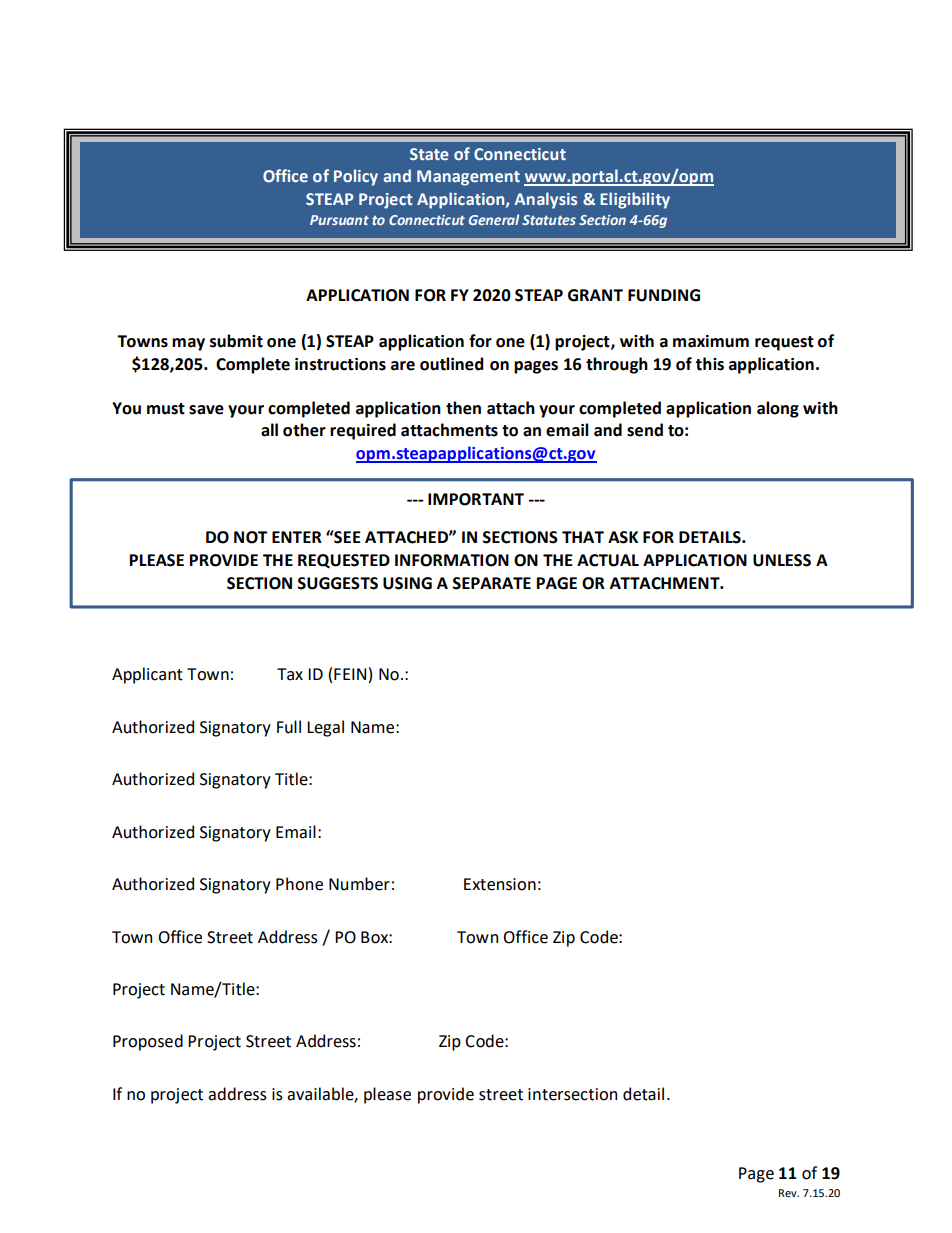  I want to click on Eligibility, so click(635, 200).
